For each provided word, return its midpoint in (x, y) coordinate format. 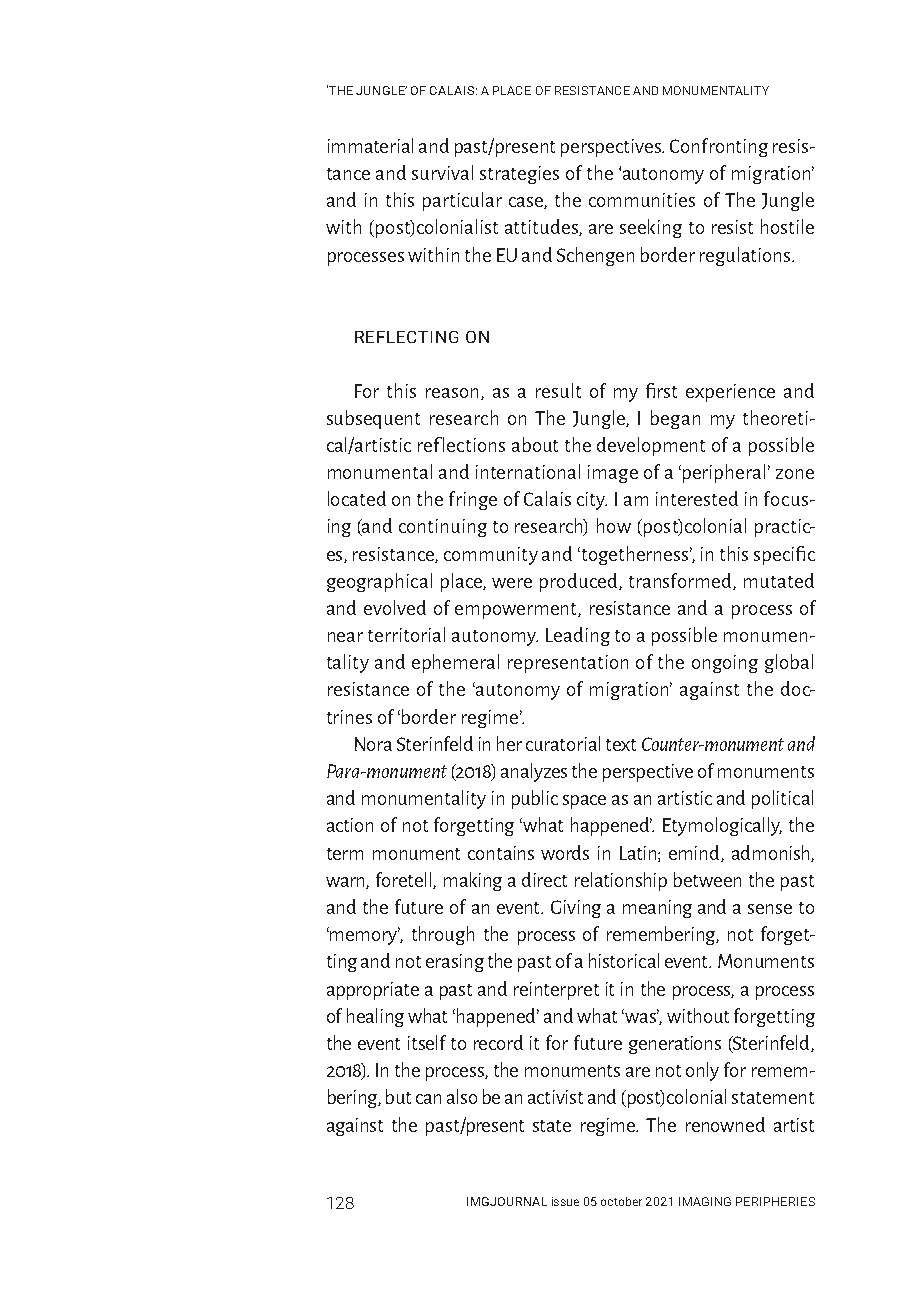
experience (730, 393)
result (558, 390)
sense (770, 909)
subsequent (373, 419)
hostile (787, 226)
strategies (519, 175)
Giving (576, 909)
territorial (406, 634)
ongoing (725, 664)
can (428, 1099)
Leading (578, 636)
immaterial (370, 145)
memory (364, 937)
